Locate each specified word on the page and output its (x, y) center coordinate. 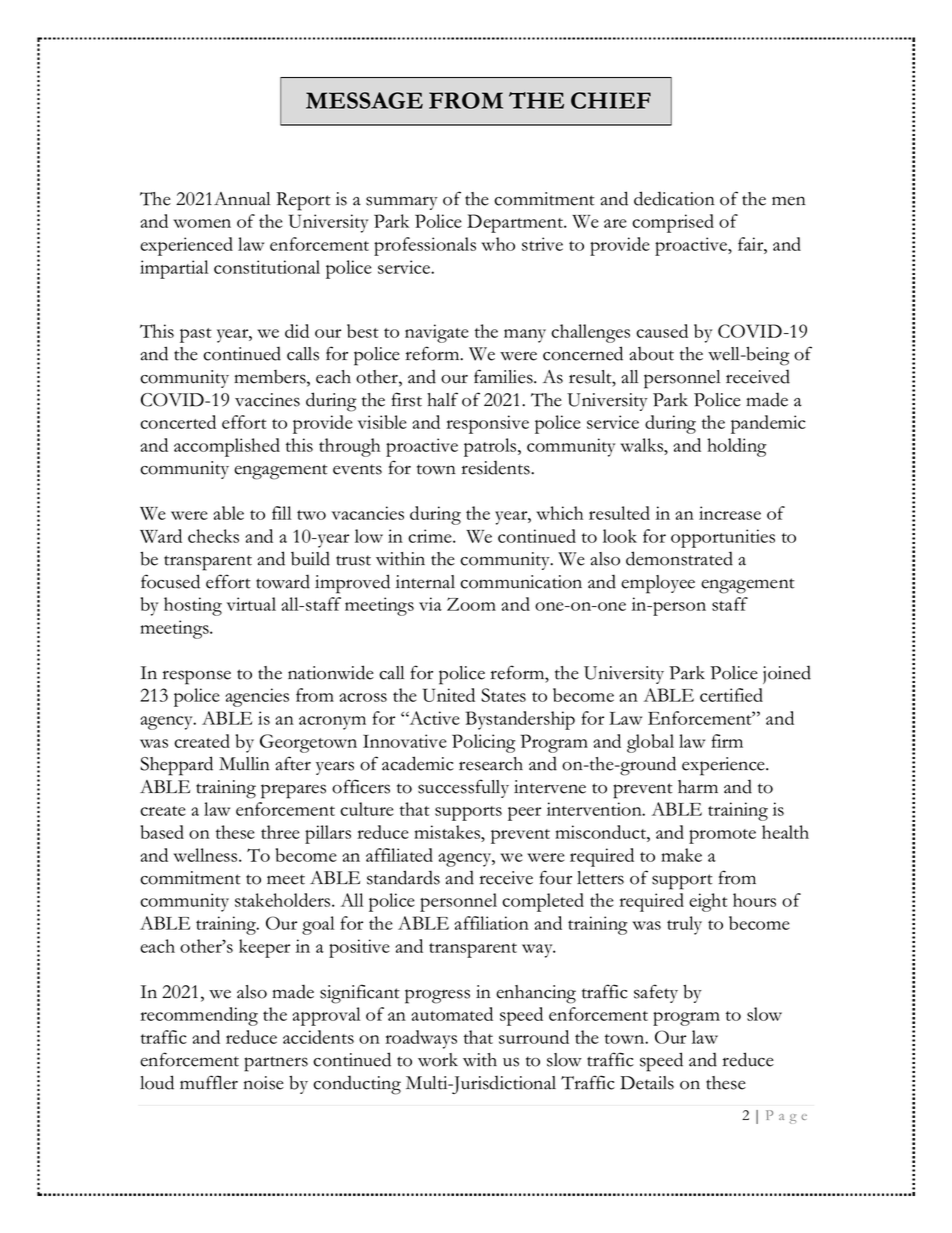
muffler (209, 1082)
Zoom (471, 604)
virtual (251, 604)
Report (303, 201)
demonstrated (679, 558)
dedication (674, 198)
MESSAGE (364, 100)
